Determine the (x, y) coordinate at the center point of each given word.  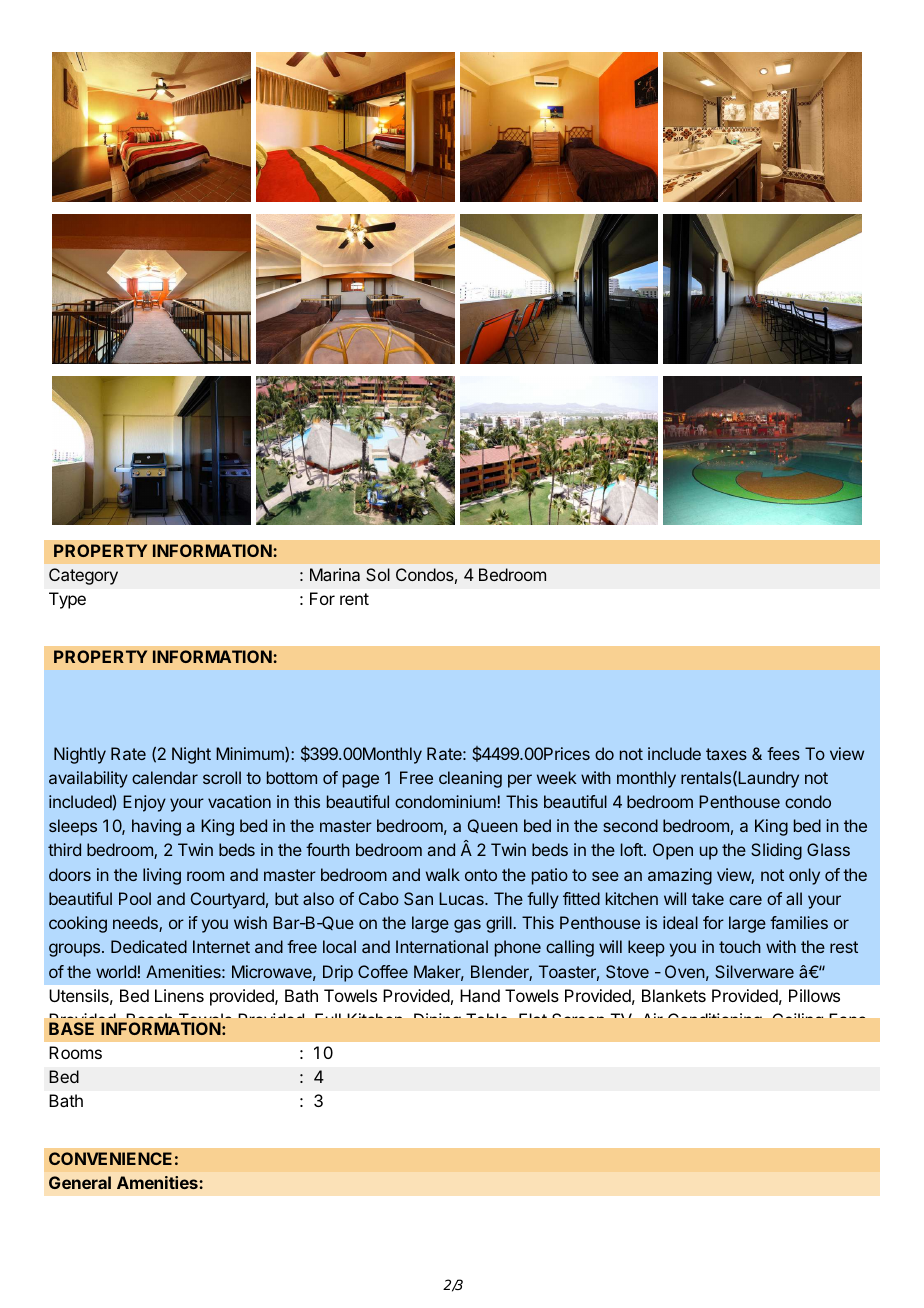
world (116, 971)
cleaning (470, 779)
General (80, 1182)
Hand (480, 995)
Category (83, 576)
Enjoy (144, 803)
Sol (378, 574)
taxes (726, 754)
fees (783, 753)
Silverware (754, 971)
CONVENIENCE (110, 1158)
